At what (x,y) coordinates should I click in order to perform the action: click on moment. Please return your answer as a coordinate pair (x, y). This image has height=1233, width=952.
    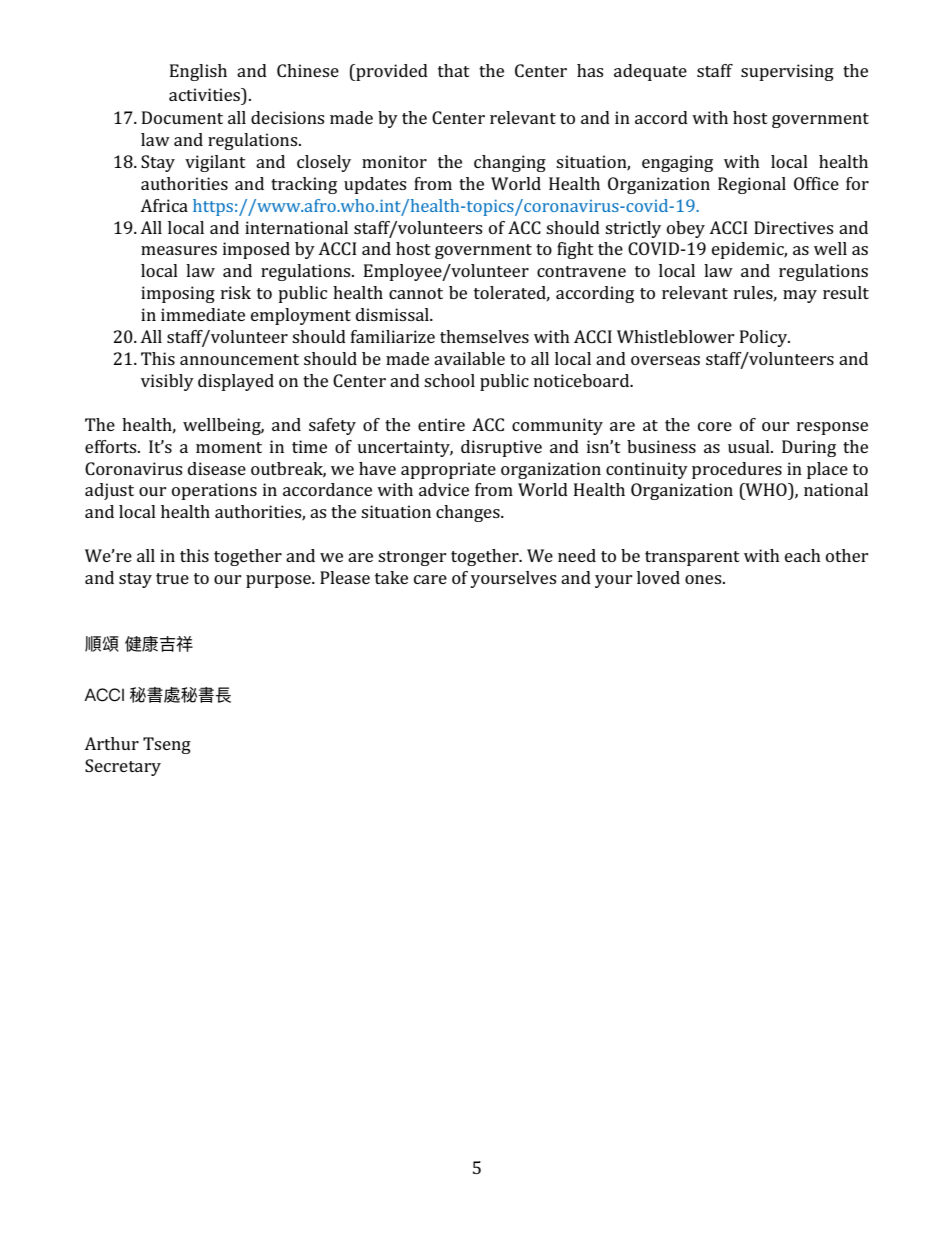
    Looking at the image, I should click on (229, 447).
